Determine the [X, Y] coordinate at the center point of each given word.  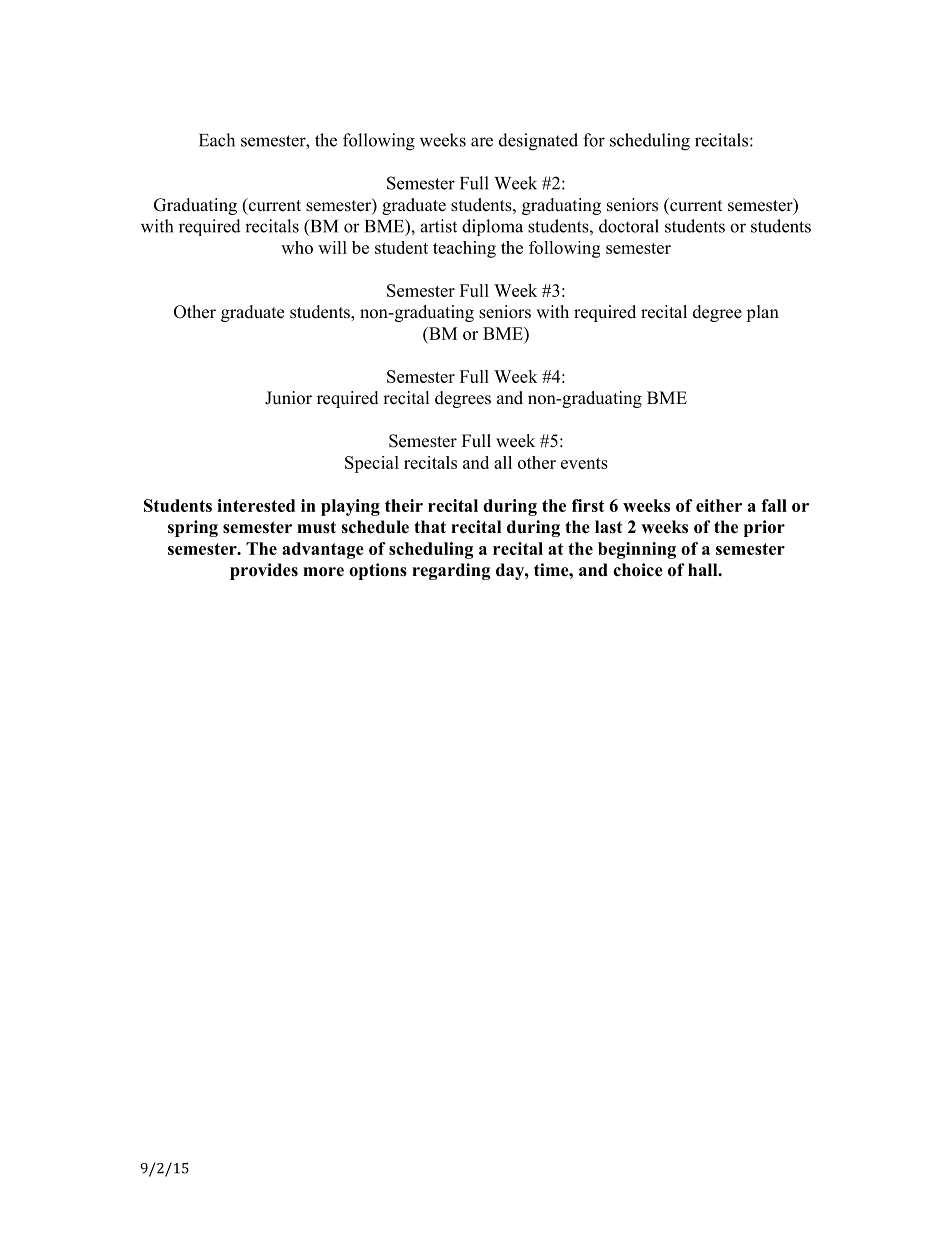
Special [372, 464]
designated [538, 142]
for [594, 140]
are [482, 142]
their [404, 505]
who [297, 247]
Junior [288, 398]
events [584, 463]
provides [264, 571]
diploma [492, 227]
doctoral [629, 226]
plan [762, 313]
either [719, 505]
